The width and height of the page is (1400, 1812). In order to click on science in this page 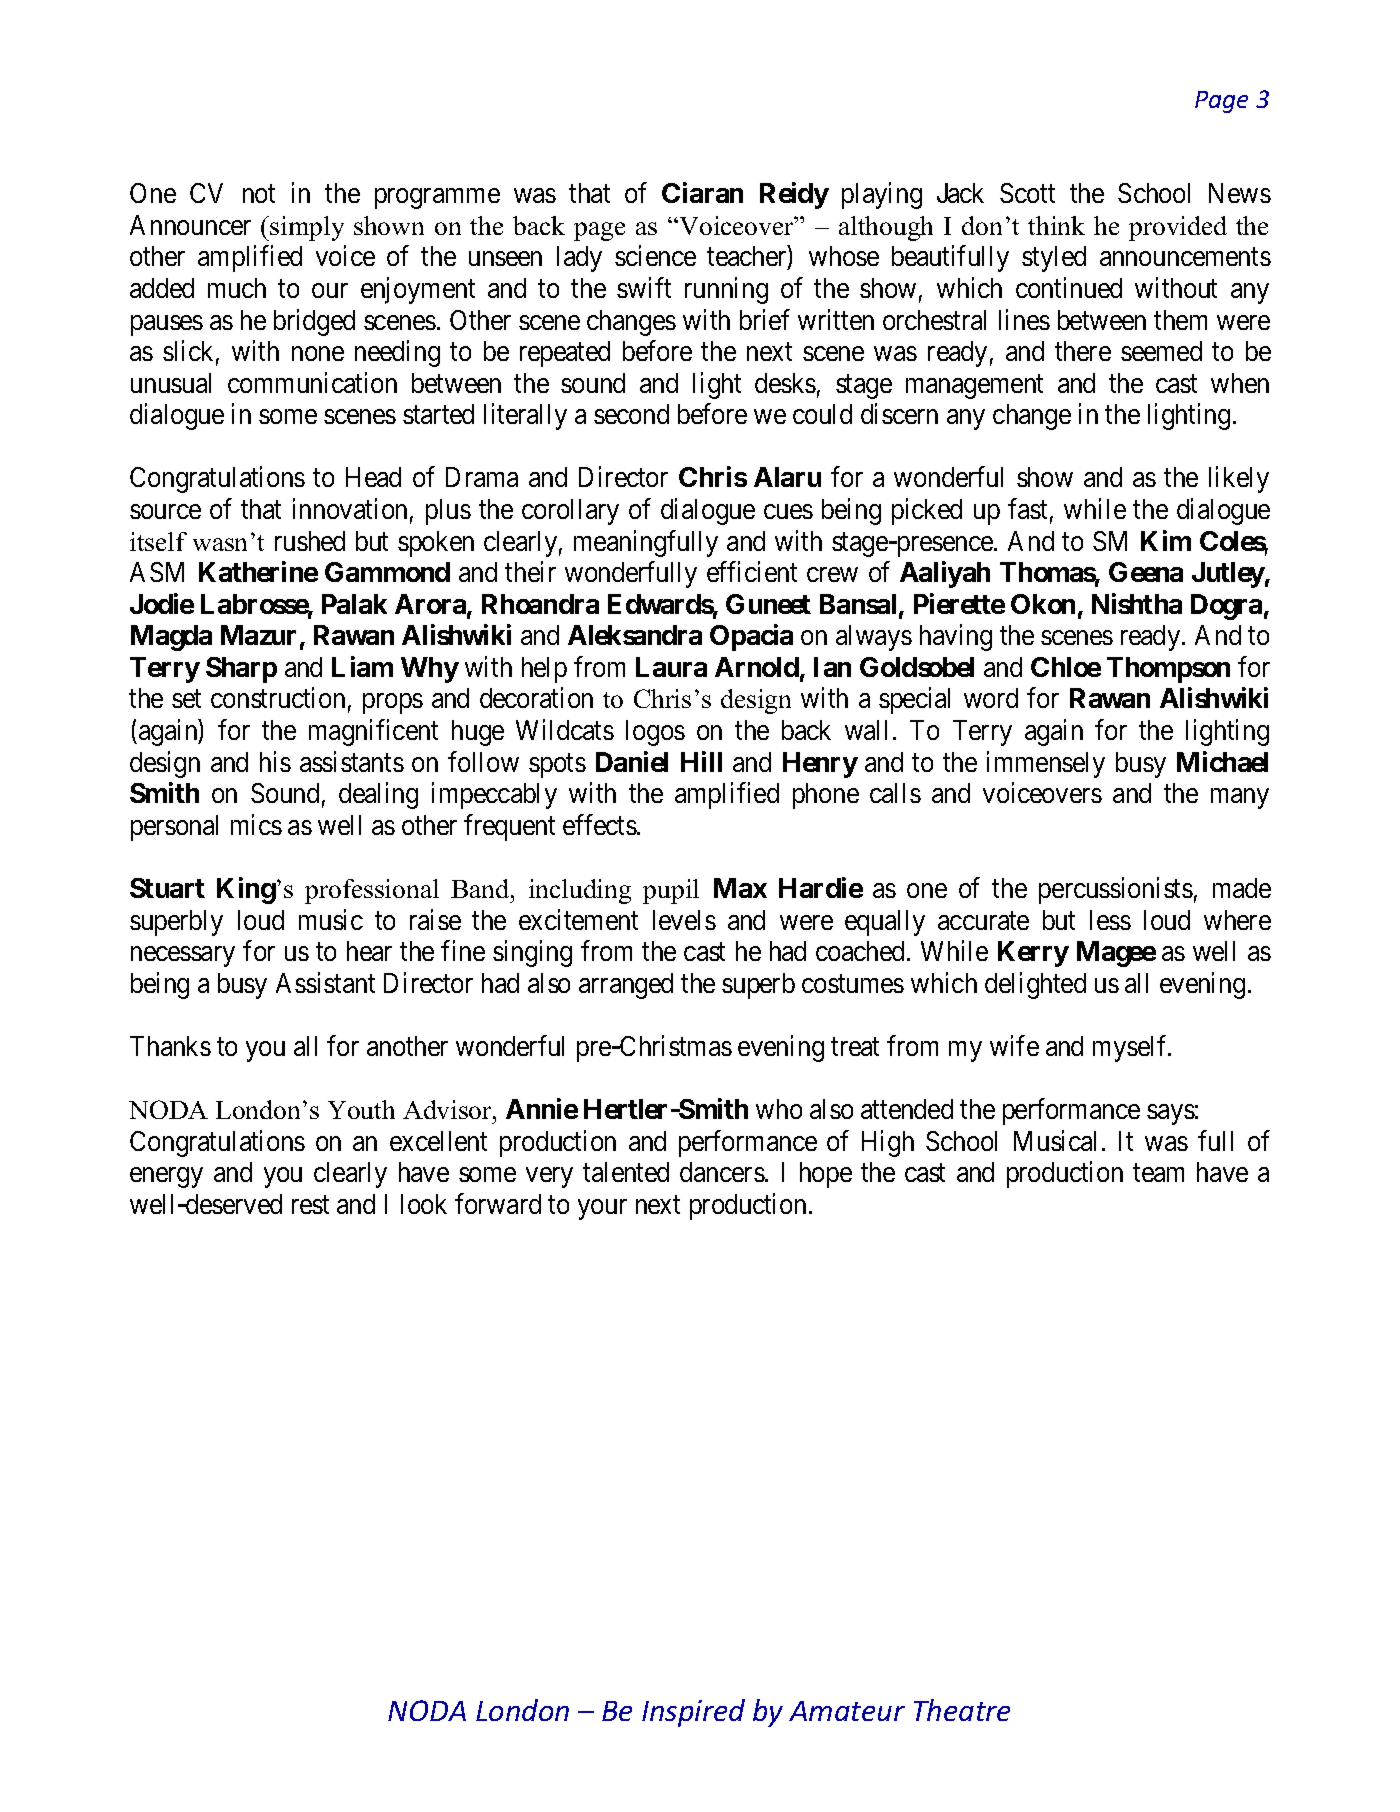, I will do `click(655, 256)`.
